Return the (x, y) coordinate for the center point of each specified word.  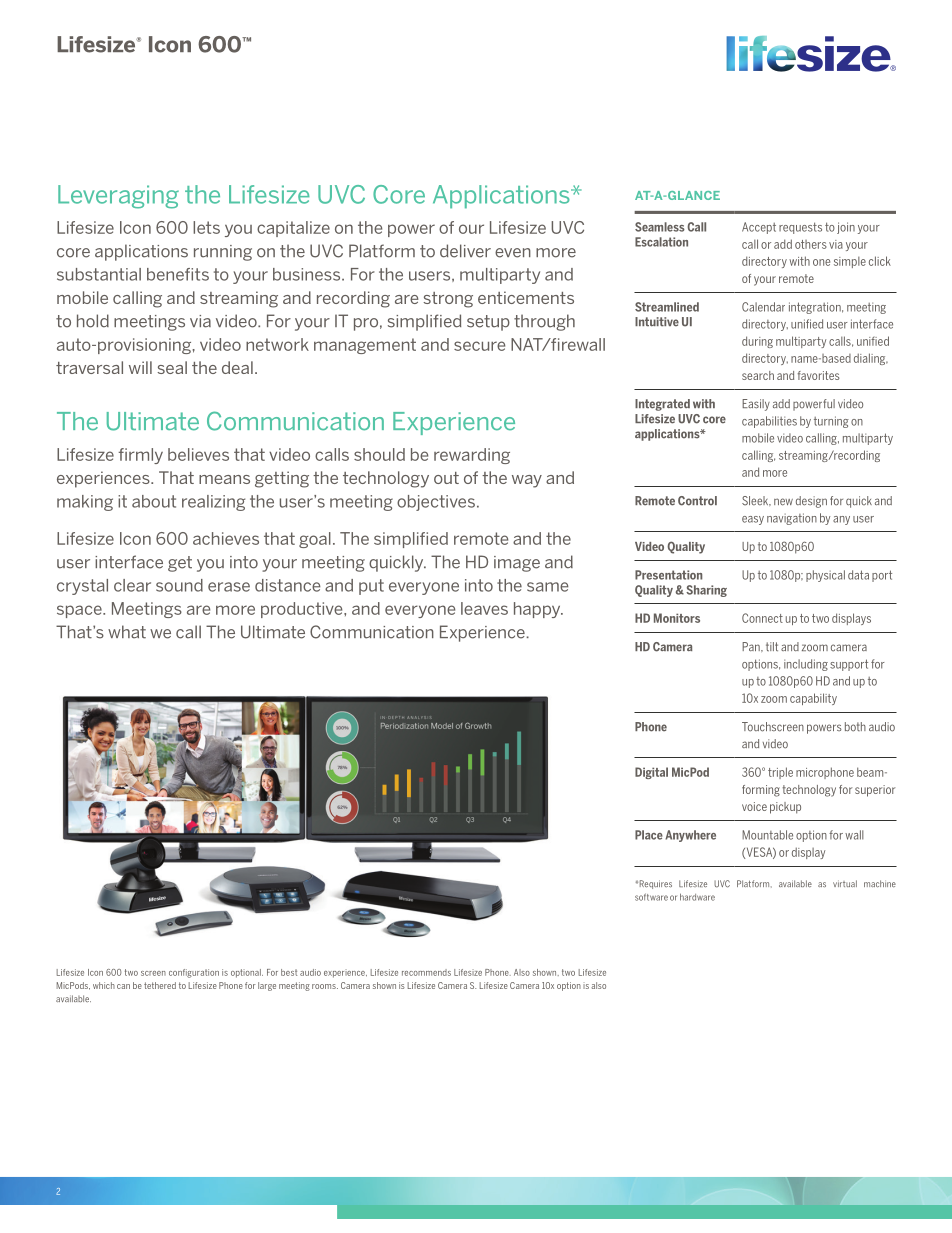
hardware (697, 897)
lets (206, 227)
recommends (426, 972)
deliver (465, 251)
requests (800, 228)
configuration (194, 973)
